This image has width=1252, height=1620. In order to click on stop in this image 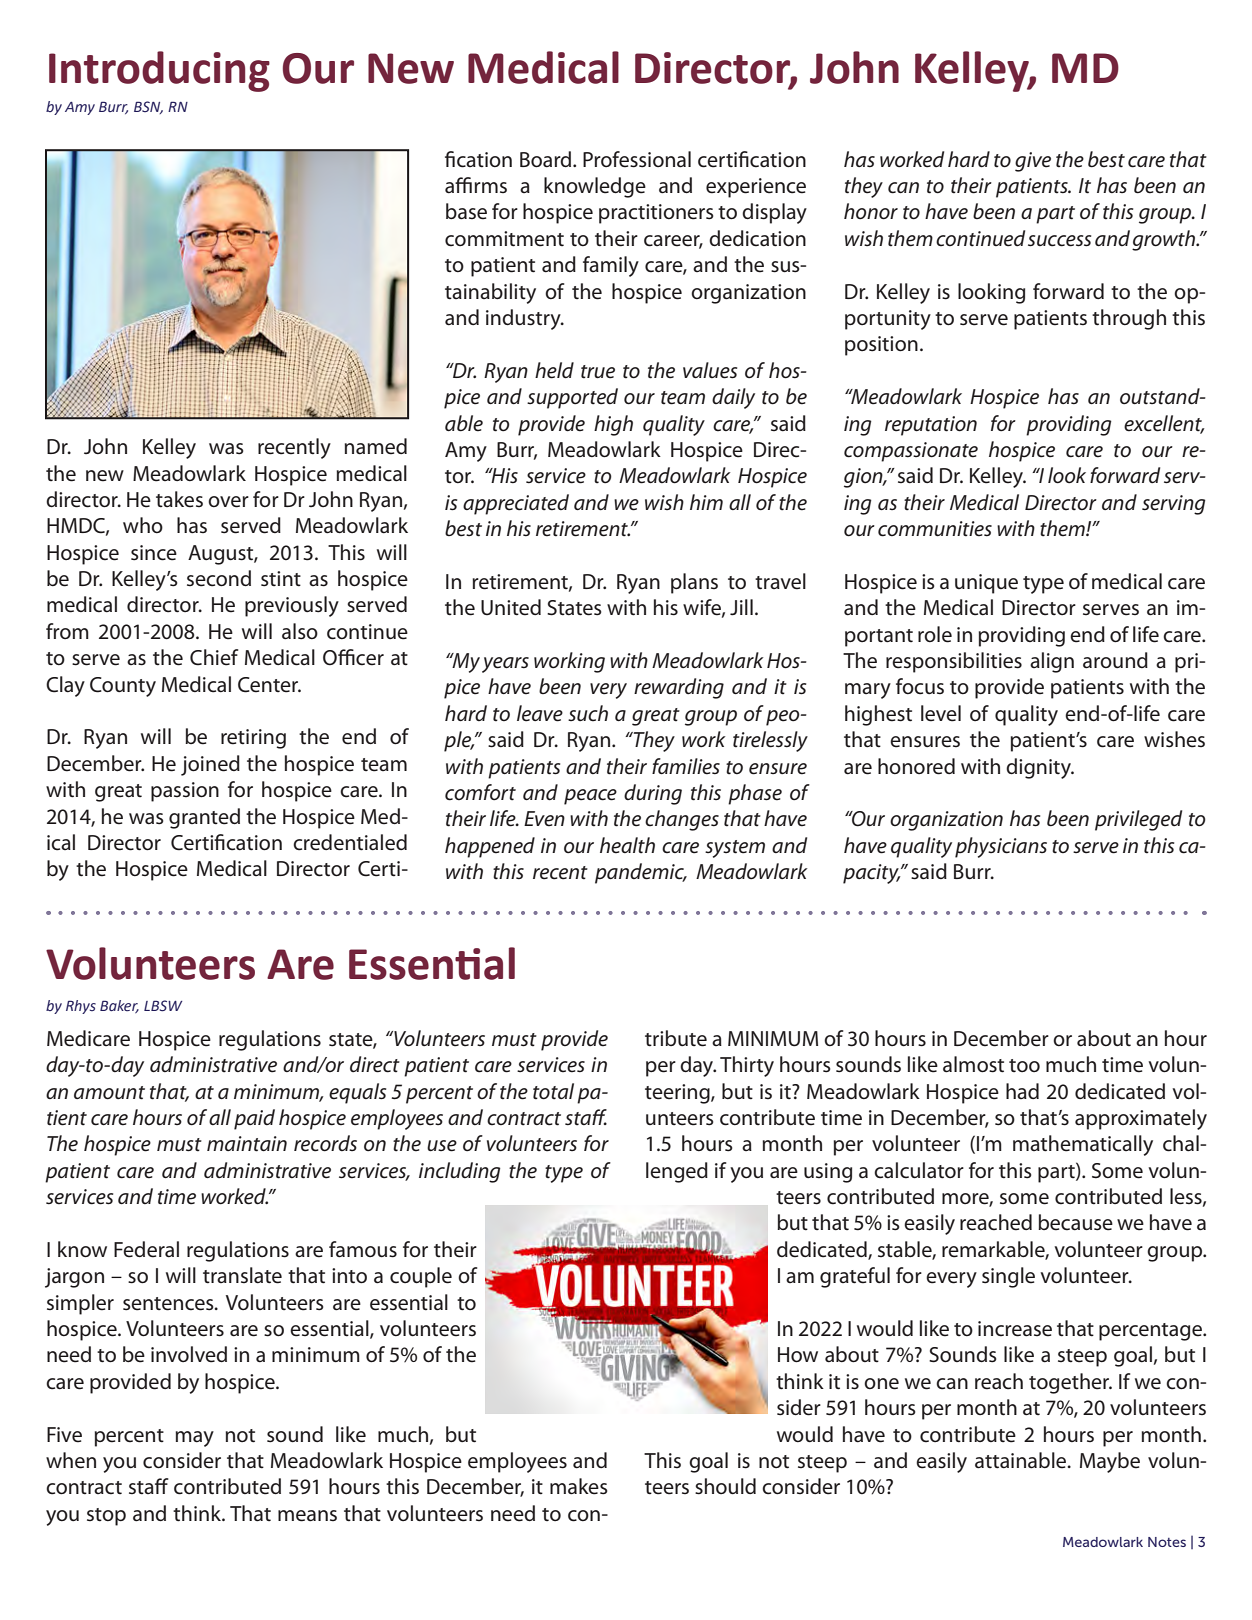, I will do `click(106, 1517)`.
